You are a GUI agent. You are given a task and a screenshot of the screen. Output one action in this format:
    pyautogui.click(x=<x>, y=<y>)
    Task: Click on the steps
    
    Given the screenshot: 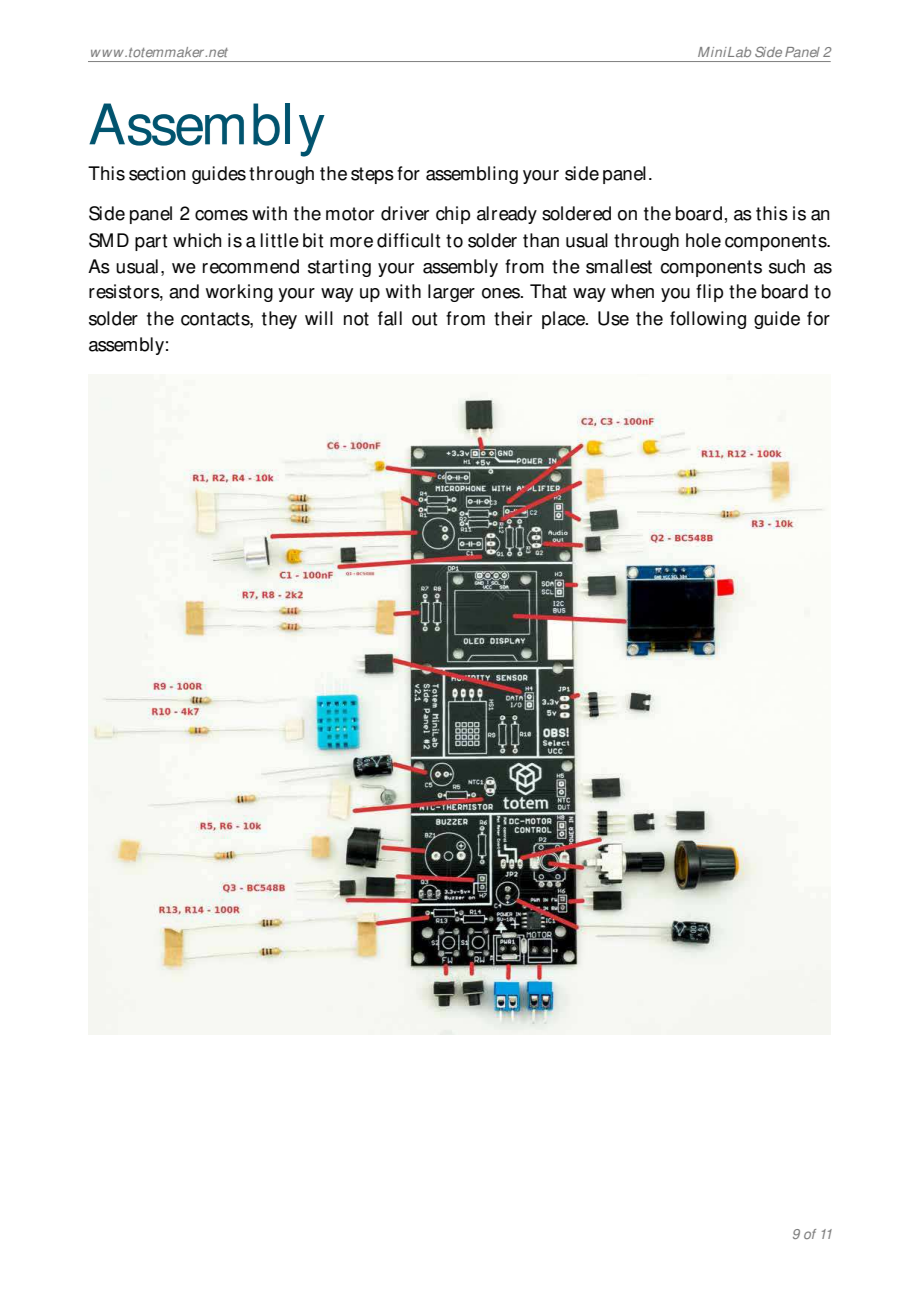 What is the action you would take?
    pyautogui.click(x=372, y=175)
